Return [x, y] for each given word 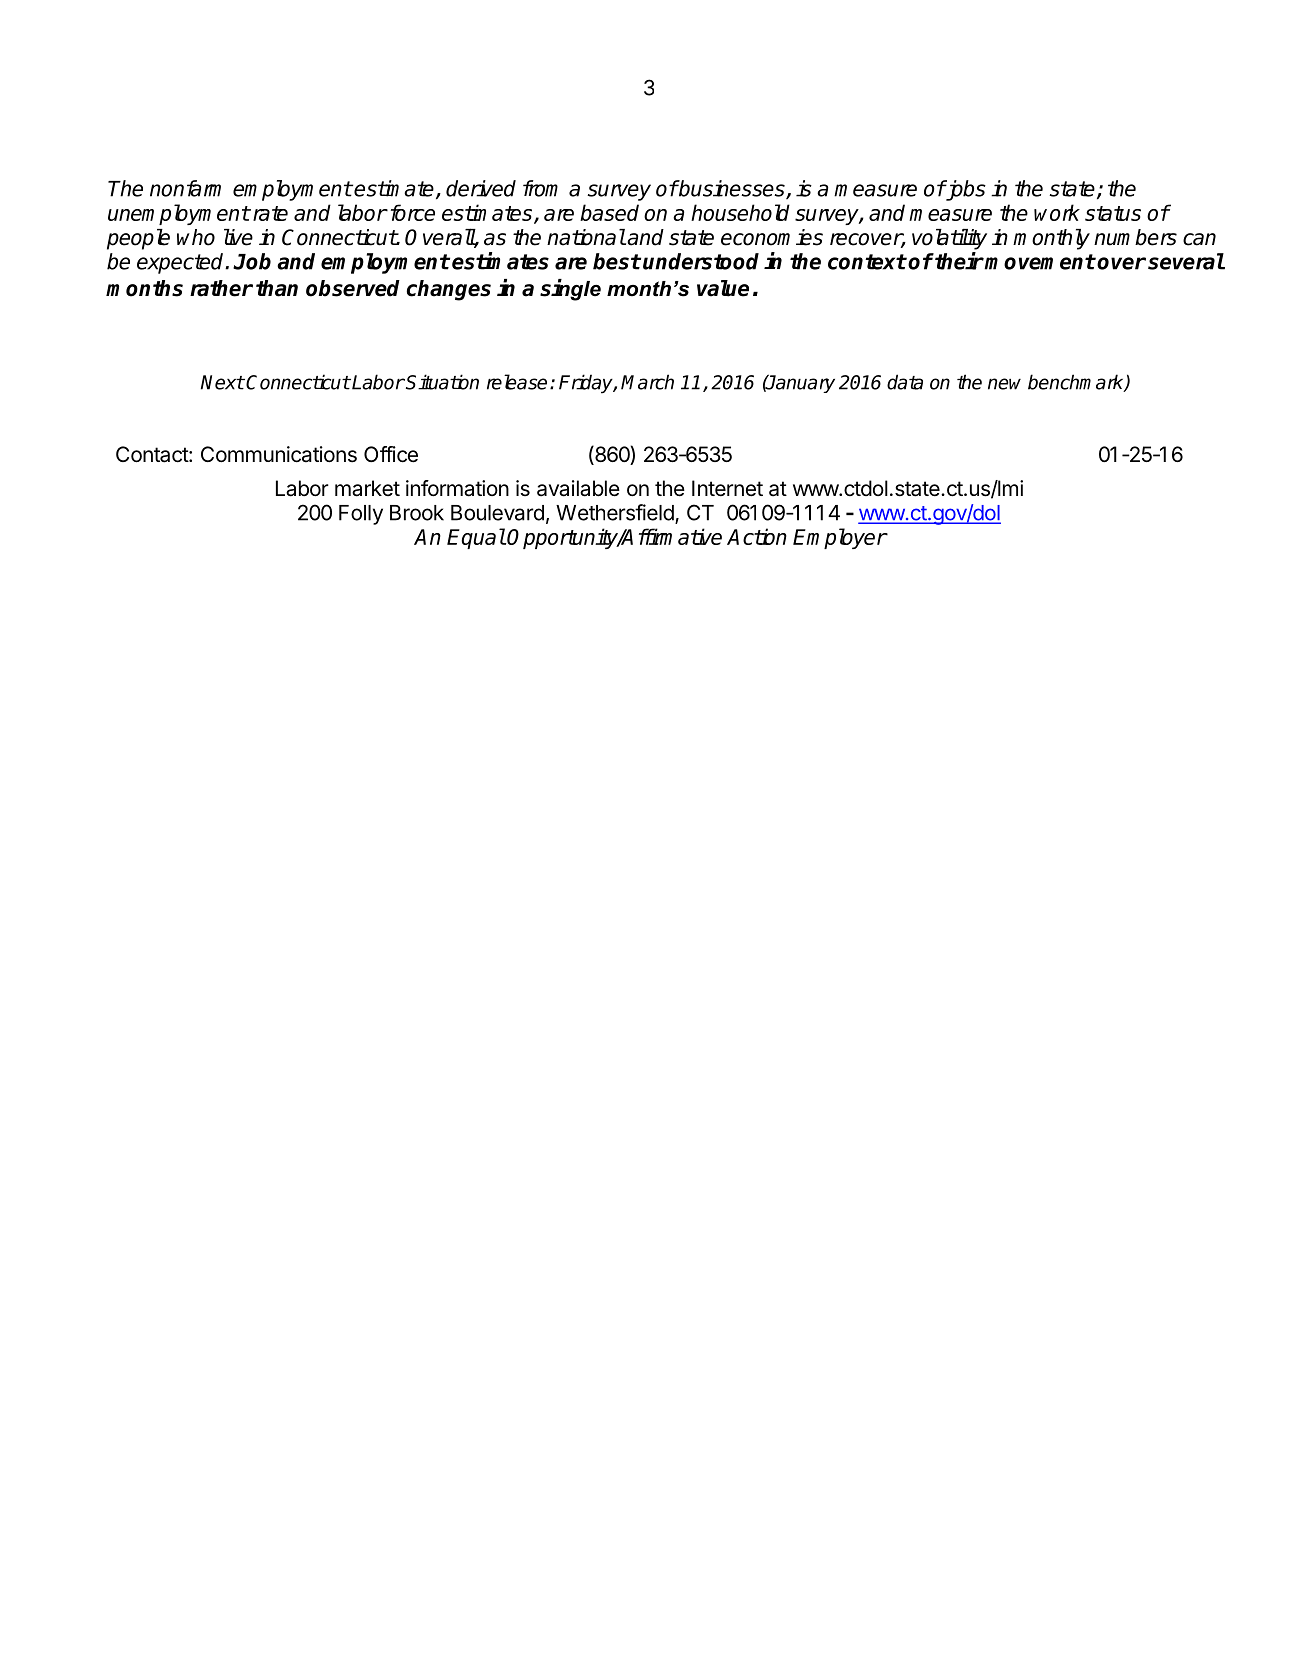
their [958, 261]
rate [269, 213]
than [277, 288]
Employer [840, 538]
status [1113, 213]
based [609, 212]
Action [757, 536]
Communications [279, 454]
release [517, 382]
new [1004, 384]
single [570, 290]
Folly [361, 515]
